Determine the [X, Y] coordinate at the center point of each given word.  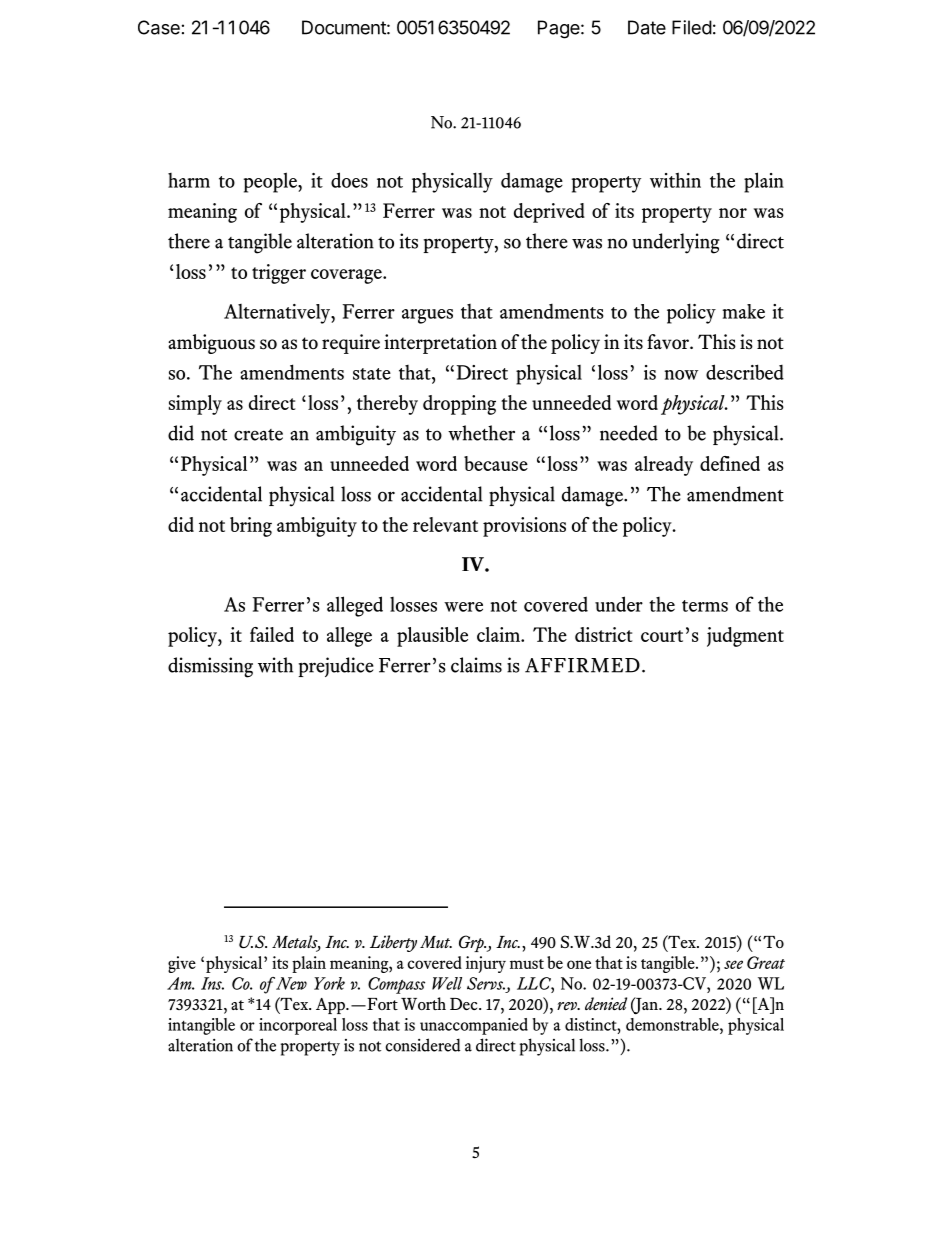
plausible [432, 637]
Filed [692, 27]
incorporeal [298, 1026]
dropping [459, 405]
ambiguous [211, 344]
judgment [745, 637]
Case [159, 27]
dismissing [210, 667]
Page [559, 29]
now [681, 375]
